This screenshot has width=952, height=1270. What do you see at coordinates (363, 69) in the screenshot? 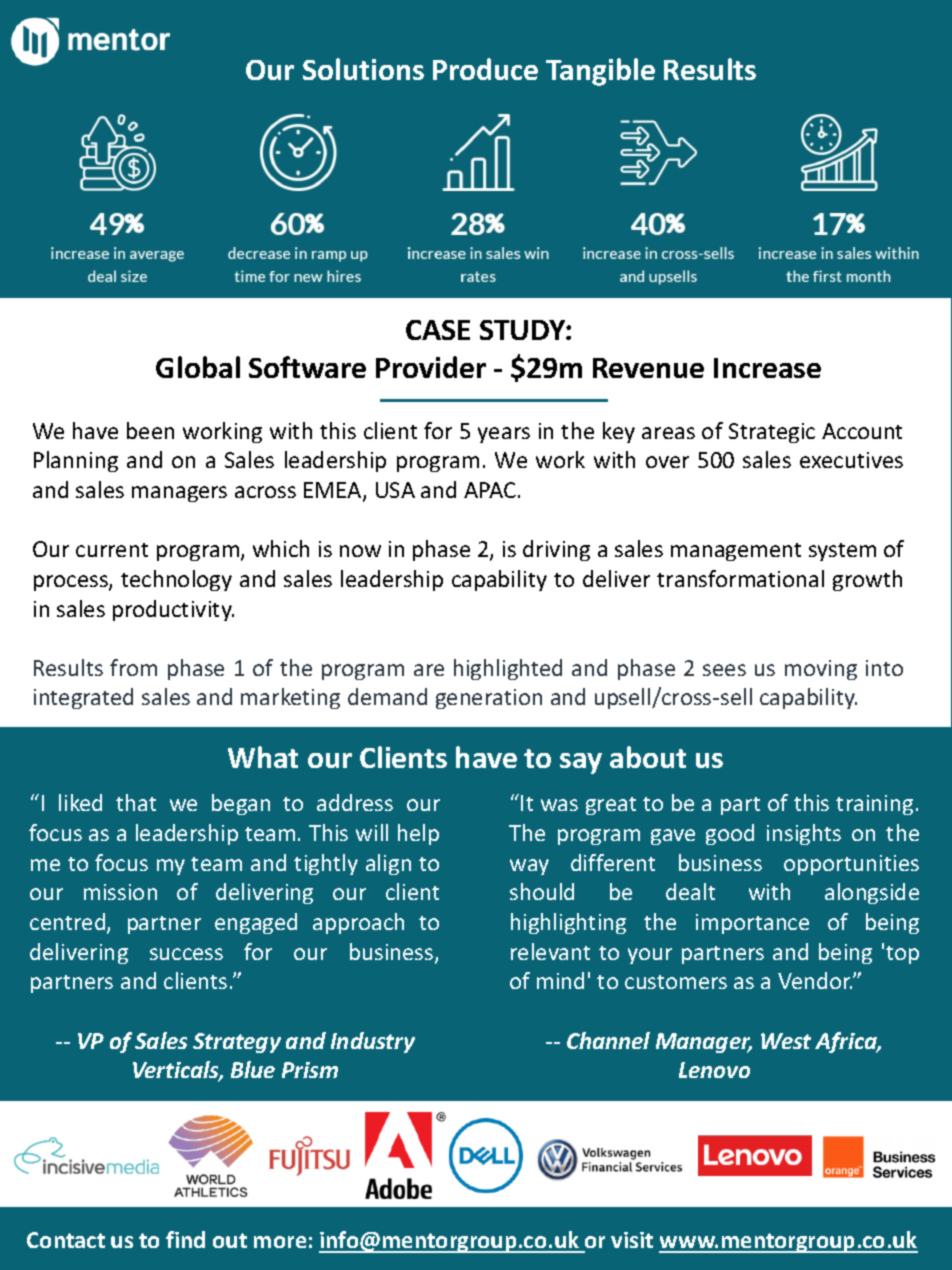
I see `Solutions` at bounding box center [363, 69].
